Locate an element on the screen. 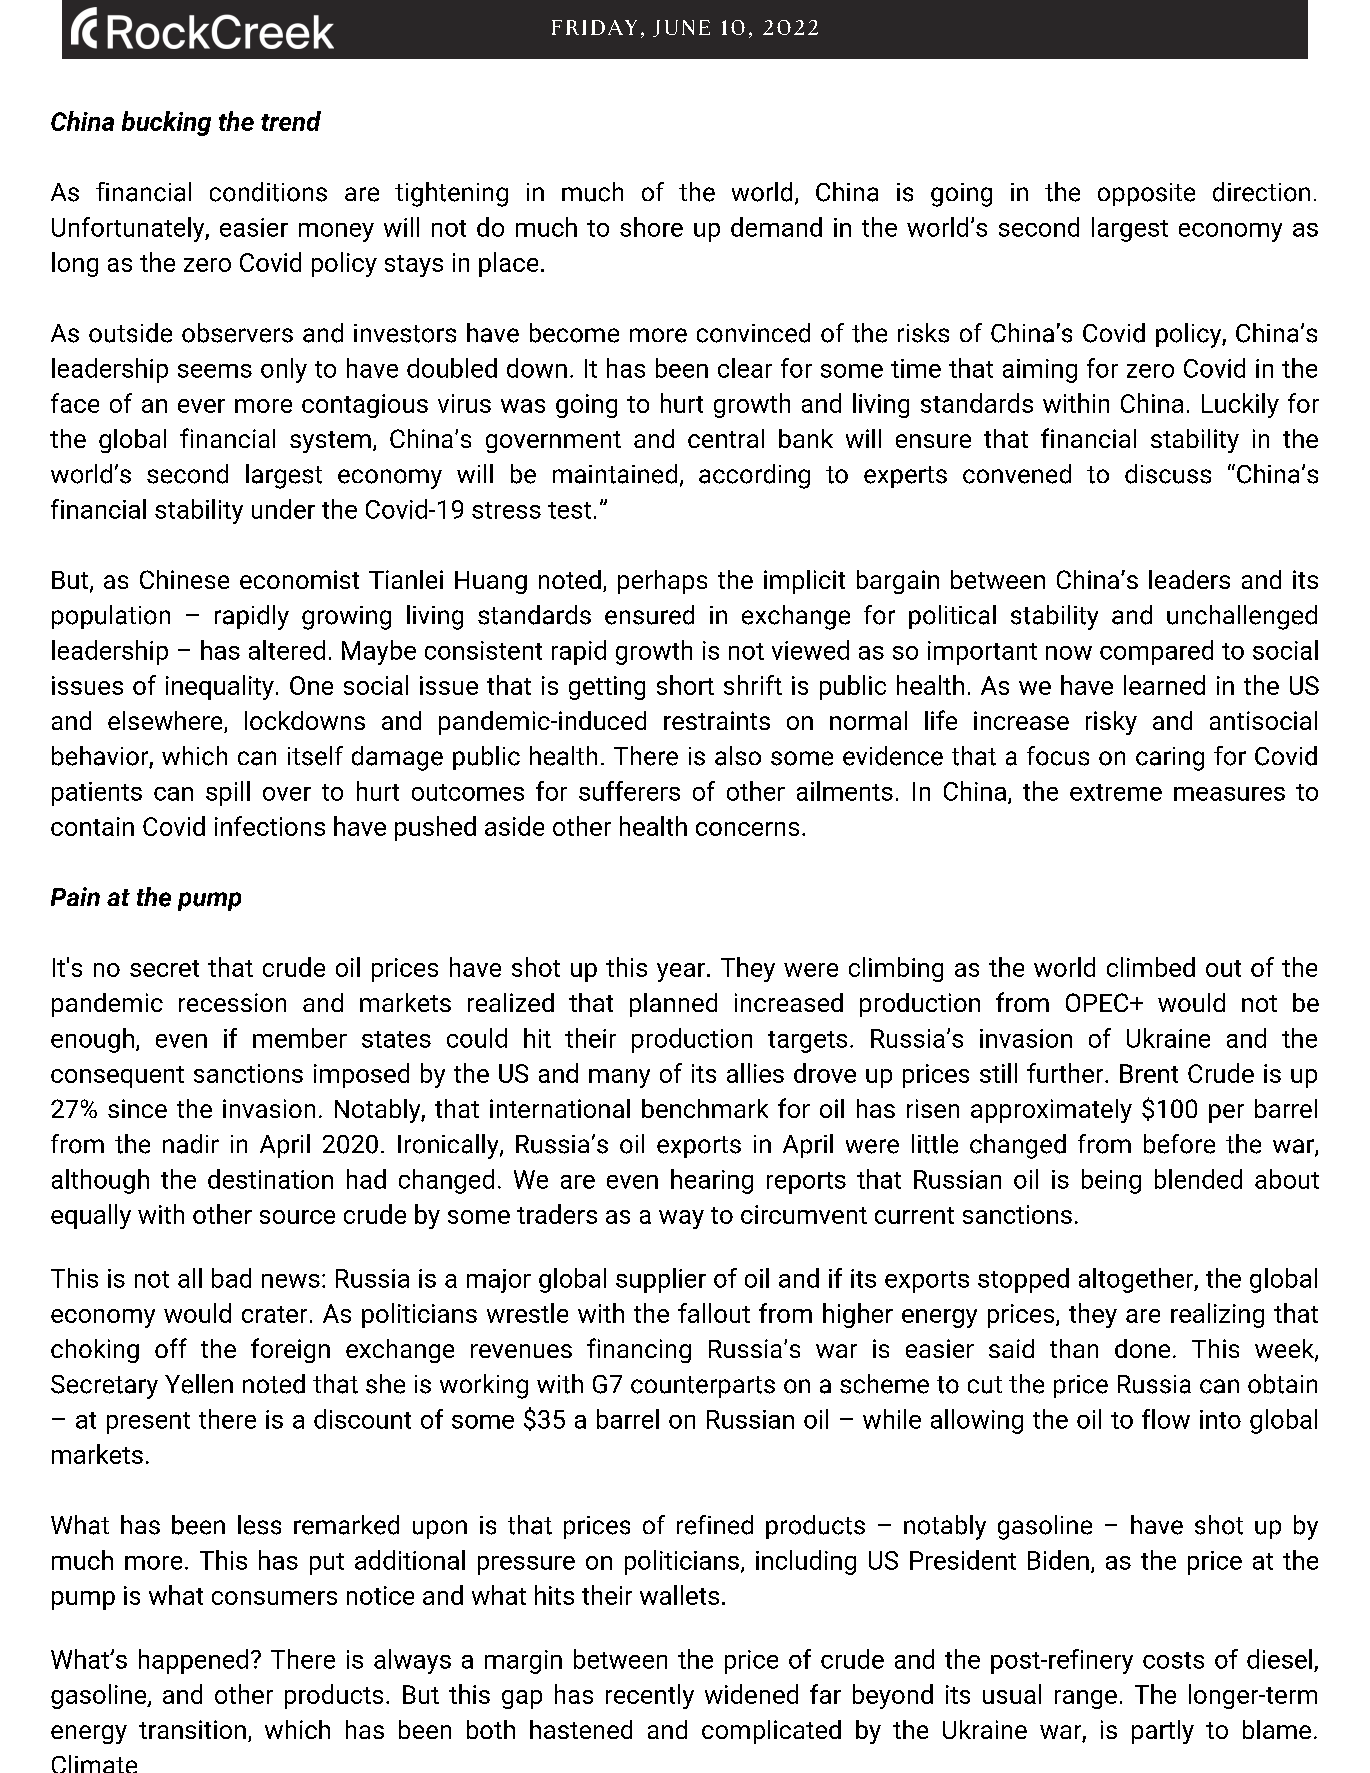  climbed is located at coordinates (1151, 967).
